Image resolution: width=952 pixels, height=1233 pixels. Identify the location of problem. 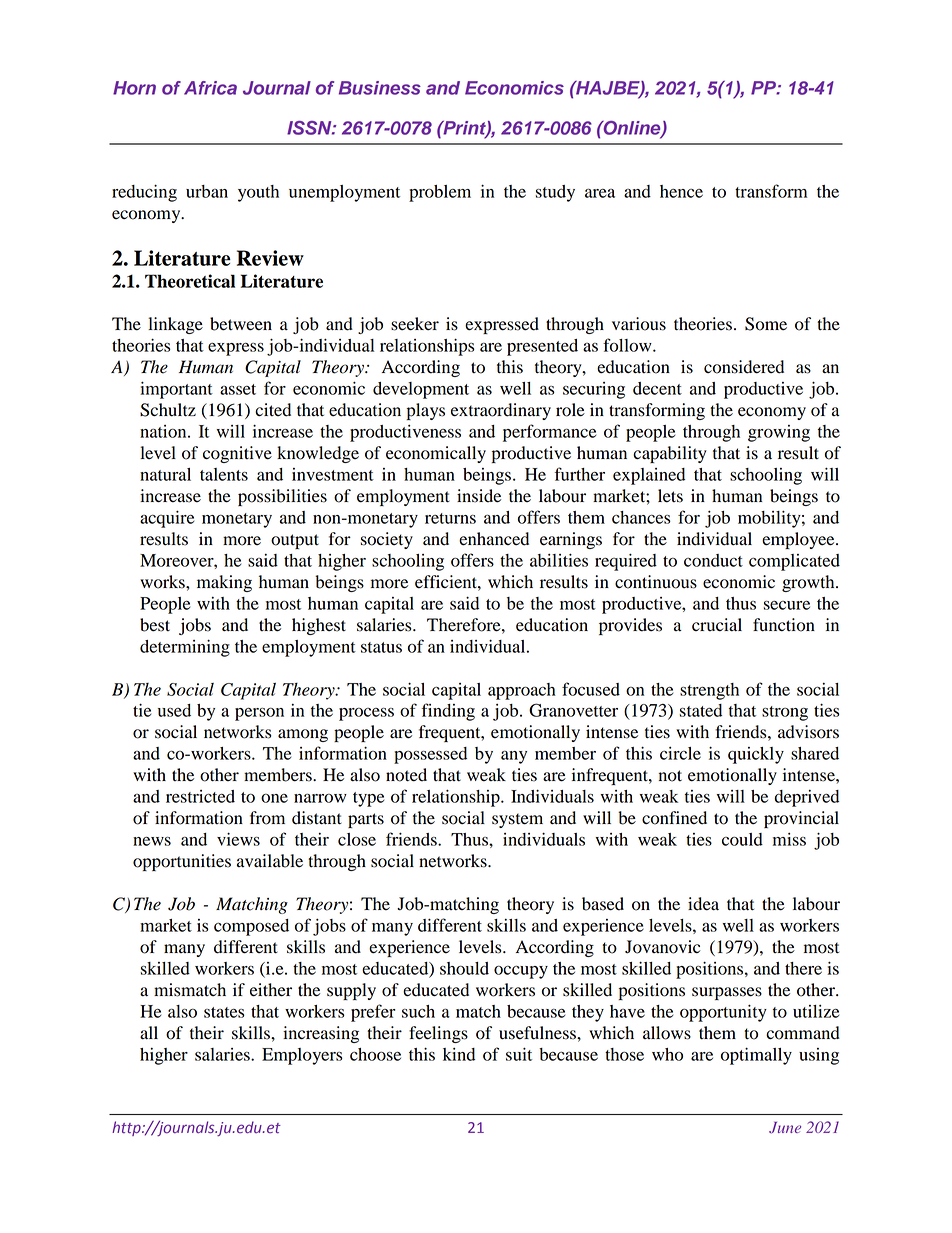
(440, 193).
